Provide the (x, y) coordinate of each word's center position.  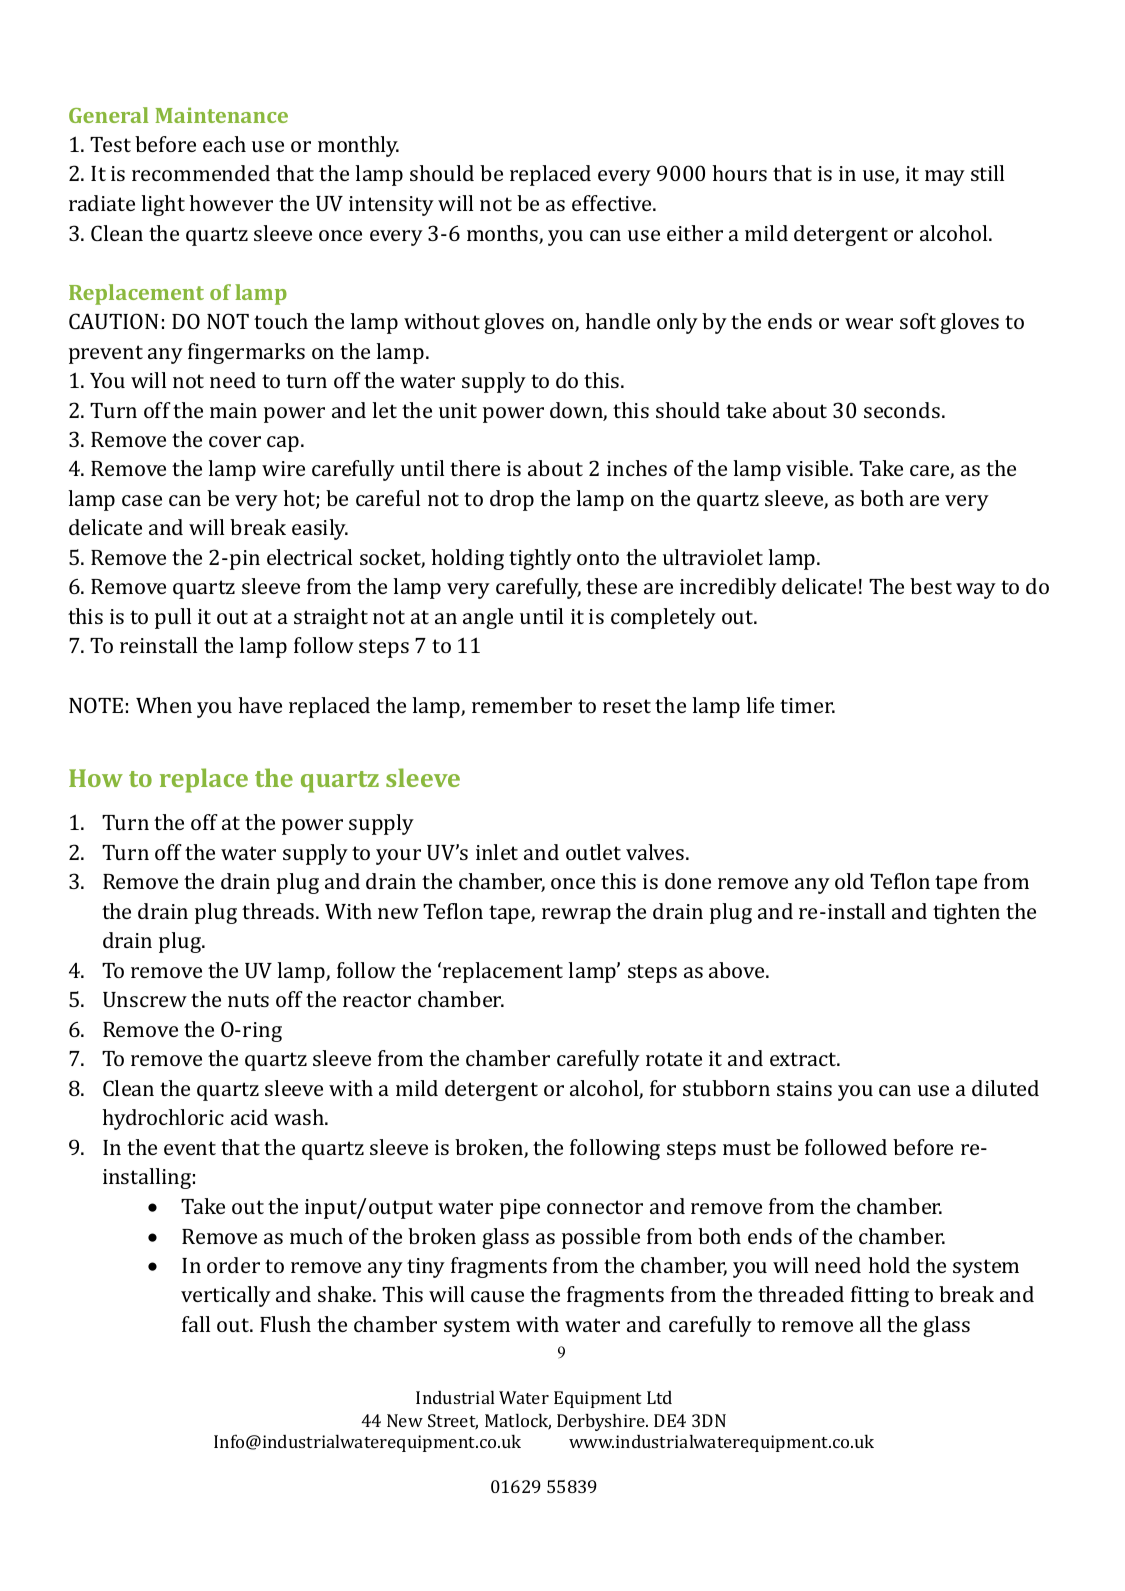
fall (196, 1324)
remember (522, 705)
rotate (674, 1059)
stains (804, 1088)
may (945, 178)
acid (249, 1117)
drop (512, 500)
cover (235, 441)
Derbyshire (602, 1422)
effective (613, 203)
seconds (902, 410)
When (164, 705)
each (224, 144)
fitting (880, 1296)
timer (807, 705)
